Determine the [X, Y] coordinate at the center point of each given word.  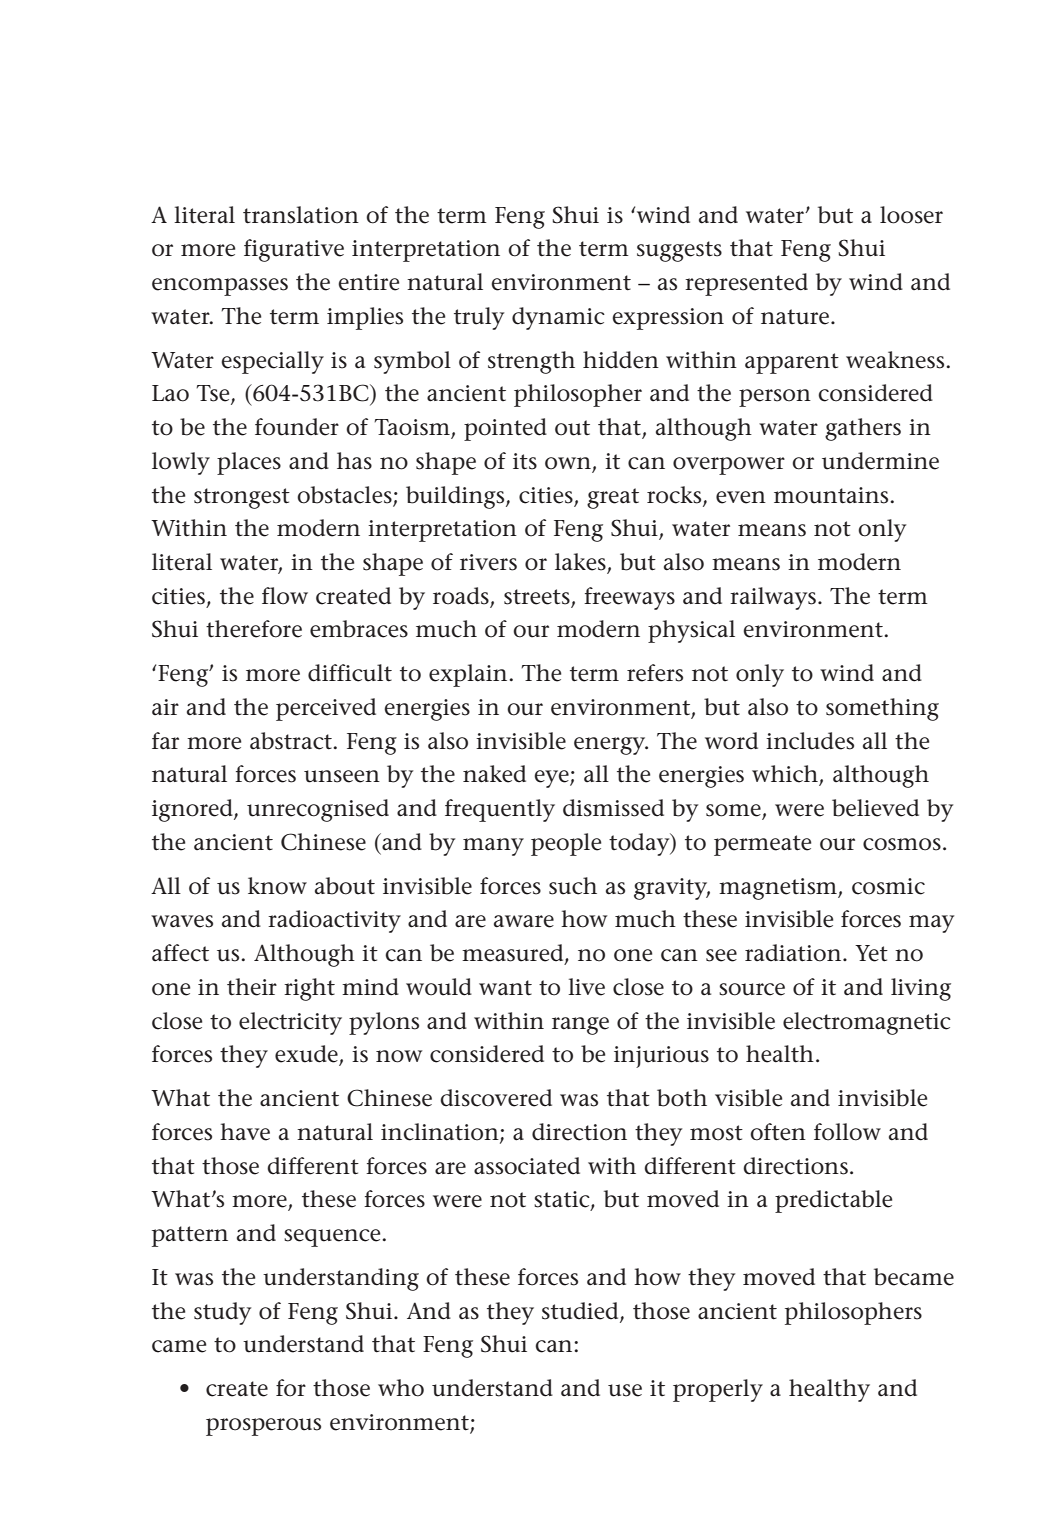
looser [911, 215]
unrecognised [318, 810]
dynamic [558, 318]
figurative [294, 250]
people [566, 844]
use [625, 1390]
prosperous [263, 1427]
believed [875, 808]
